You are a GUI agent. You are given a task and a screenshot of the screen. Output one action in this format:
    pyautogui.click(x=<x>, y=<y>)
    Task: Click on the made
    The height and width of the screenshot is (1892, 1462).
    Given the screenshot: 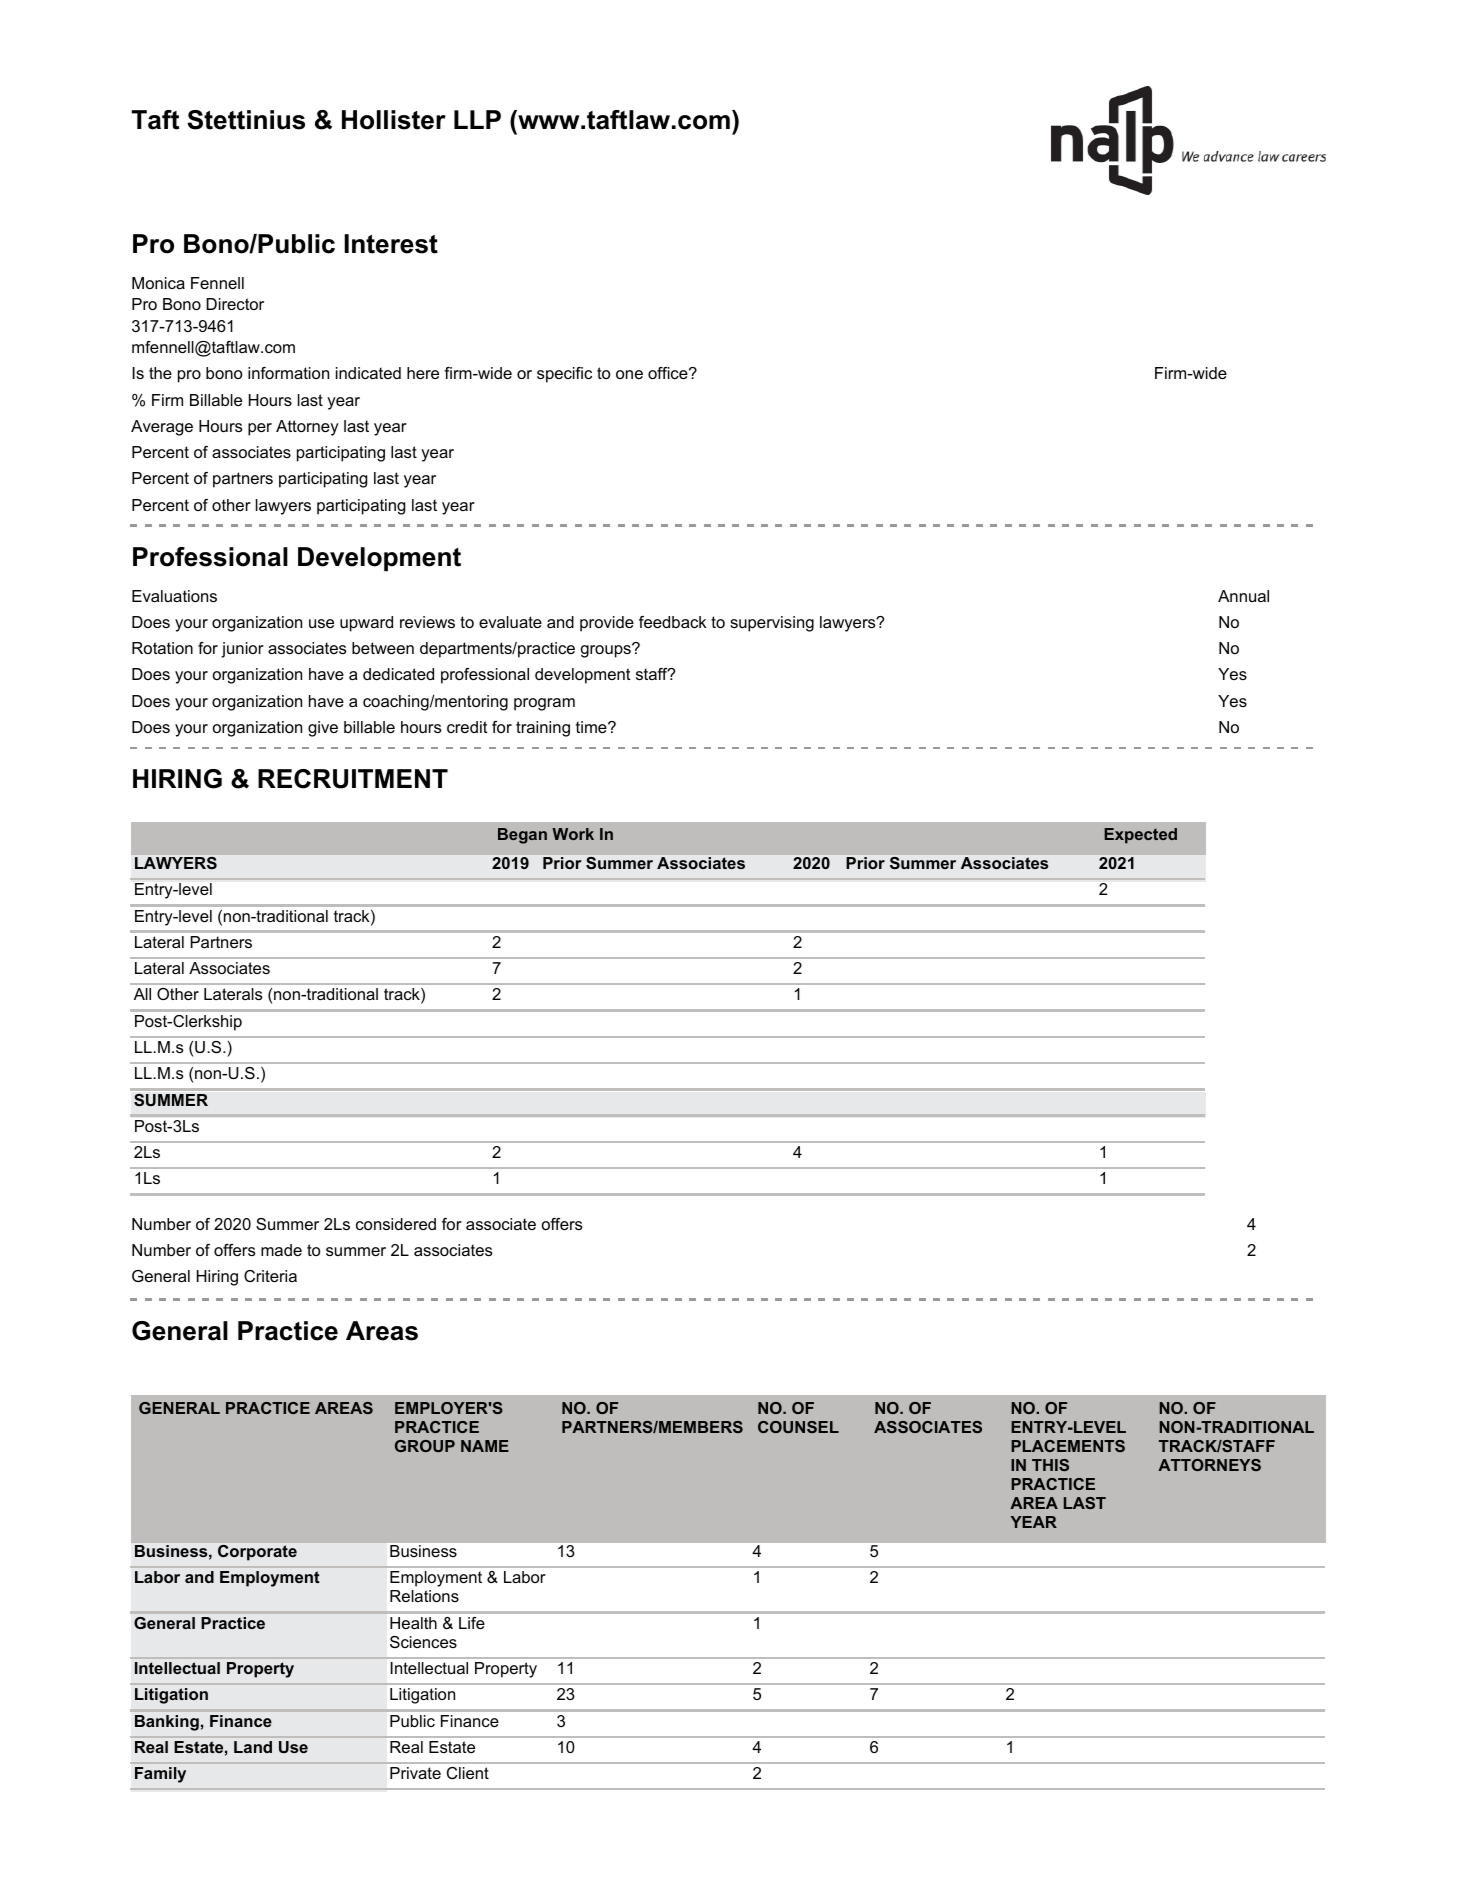 What is the action you would take?
    pyautogui.click(x=281, y=1250)
